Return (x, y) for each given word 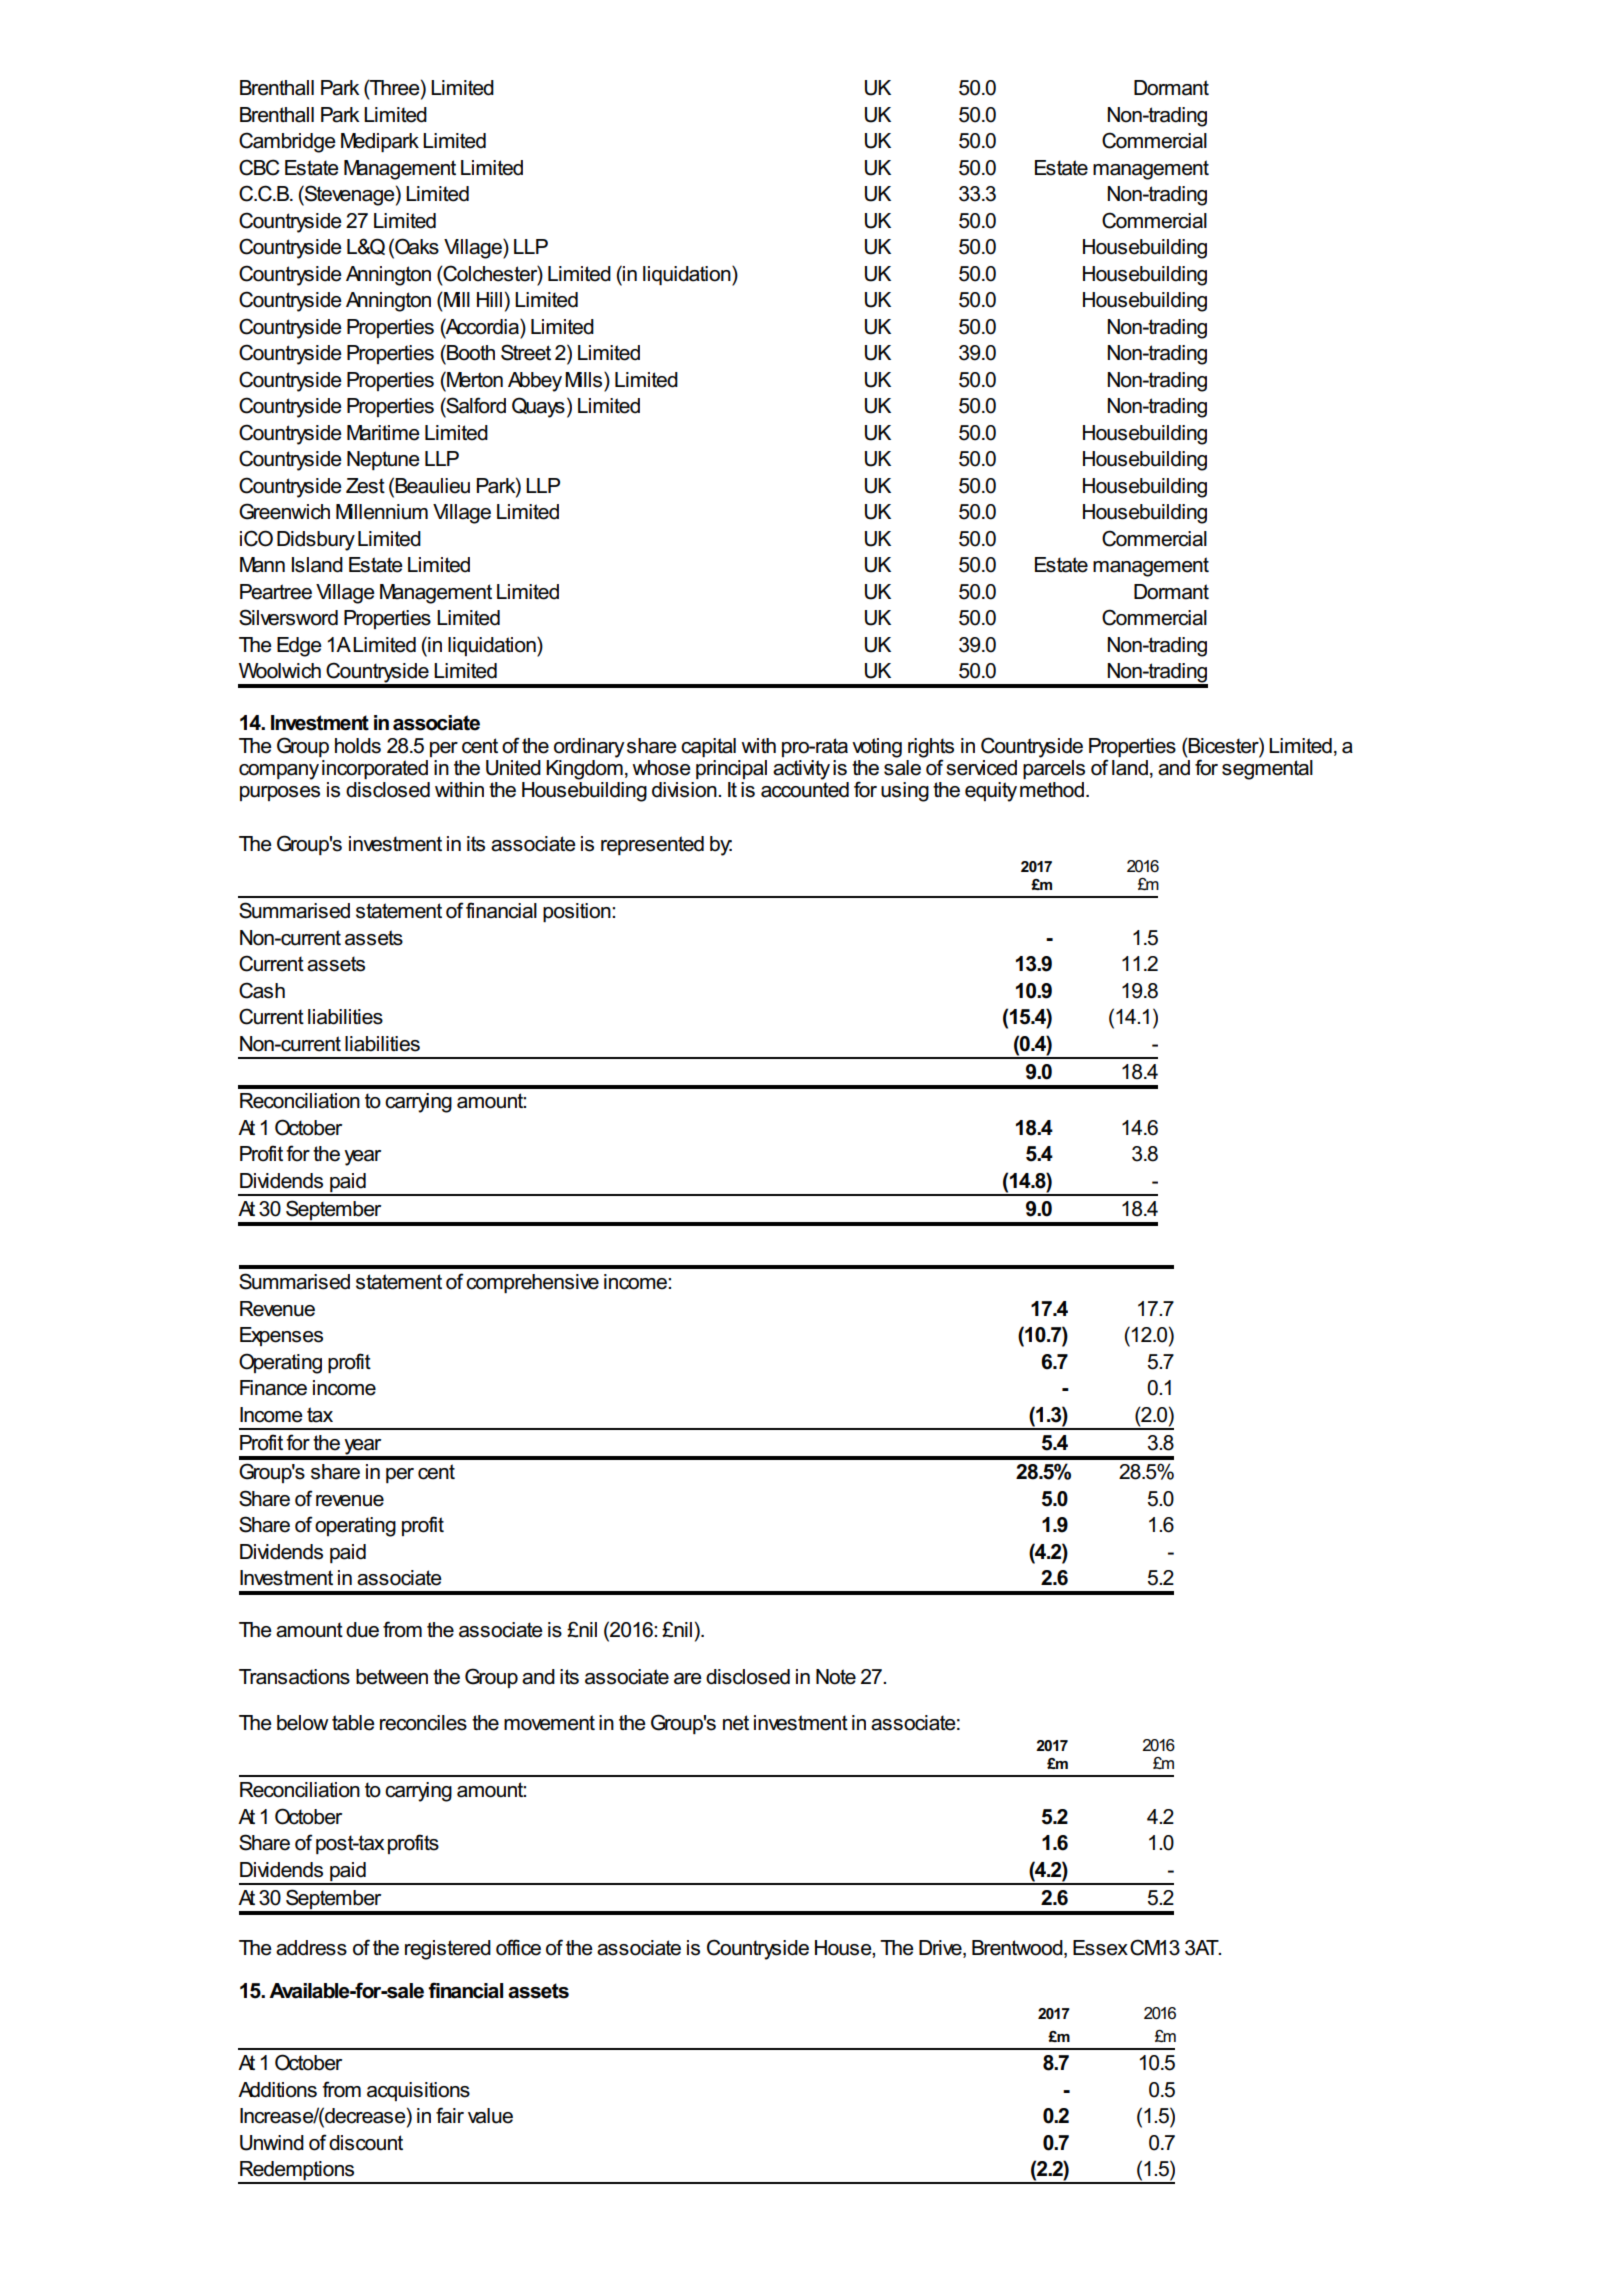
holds (358, 746)
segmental (1267, 768)
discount (366, 2143)
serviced (981, 768)
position (578, 912)
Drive (941, 1948)
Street (526, 352)
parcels (1054, 768)
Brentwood (1018, 1948)
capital (708, 747)
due (362, 1630)
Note (836, 1677)
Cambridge (287, 142)
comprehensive (532, 1283)
